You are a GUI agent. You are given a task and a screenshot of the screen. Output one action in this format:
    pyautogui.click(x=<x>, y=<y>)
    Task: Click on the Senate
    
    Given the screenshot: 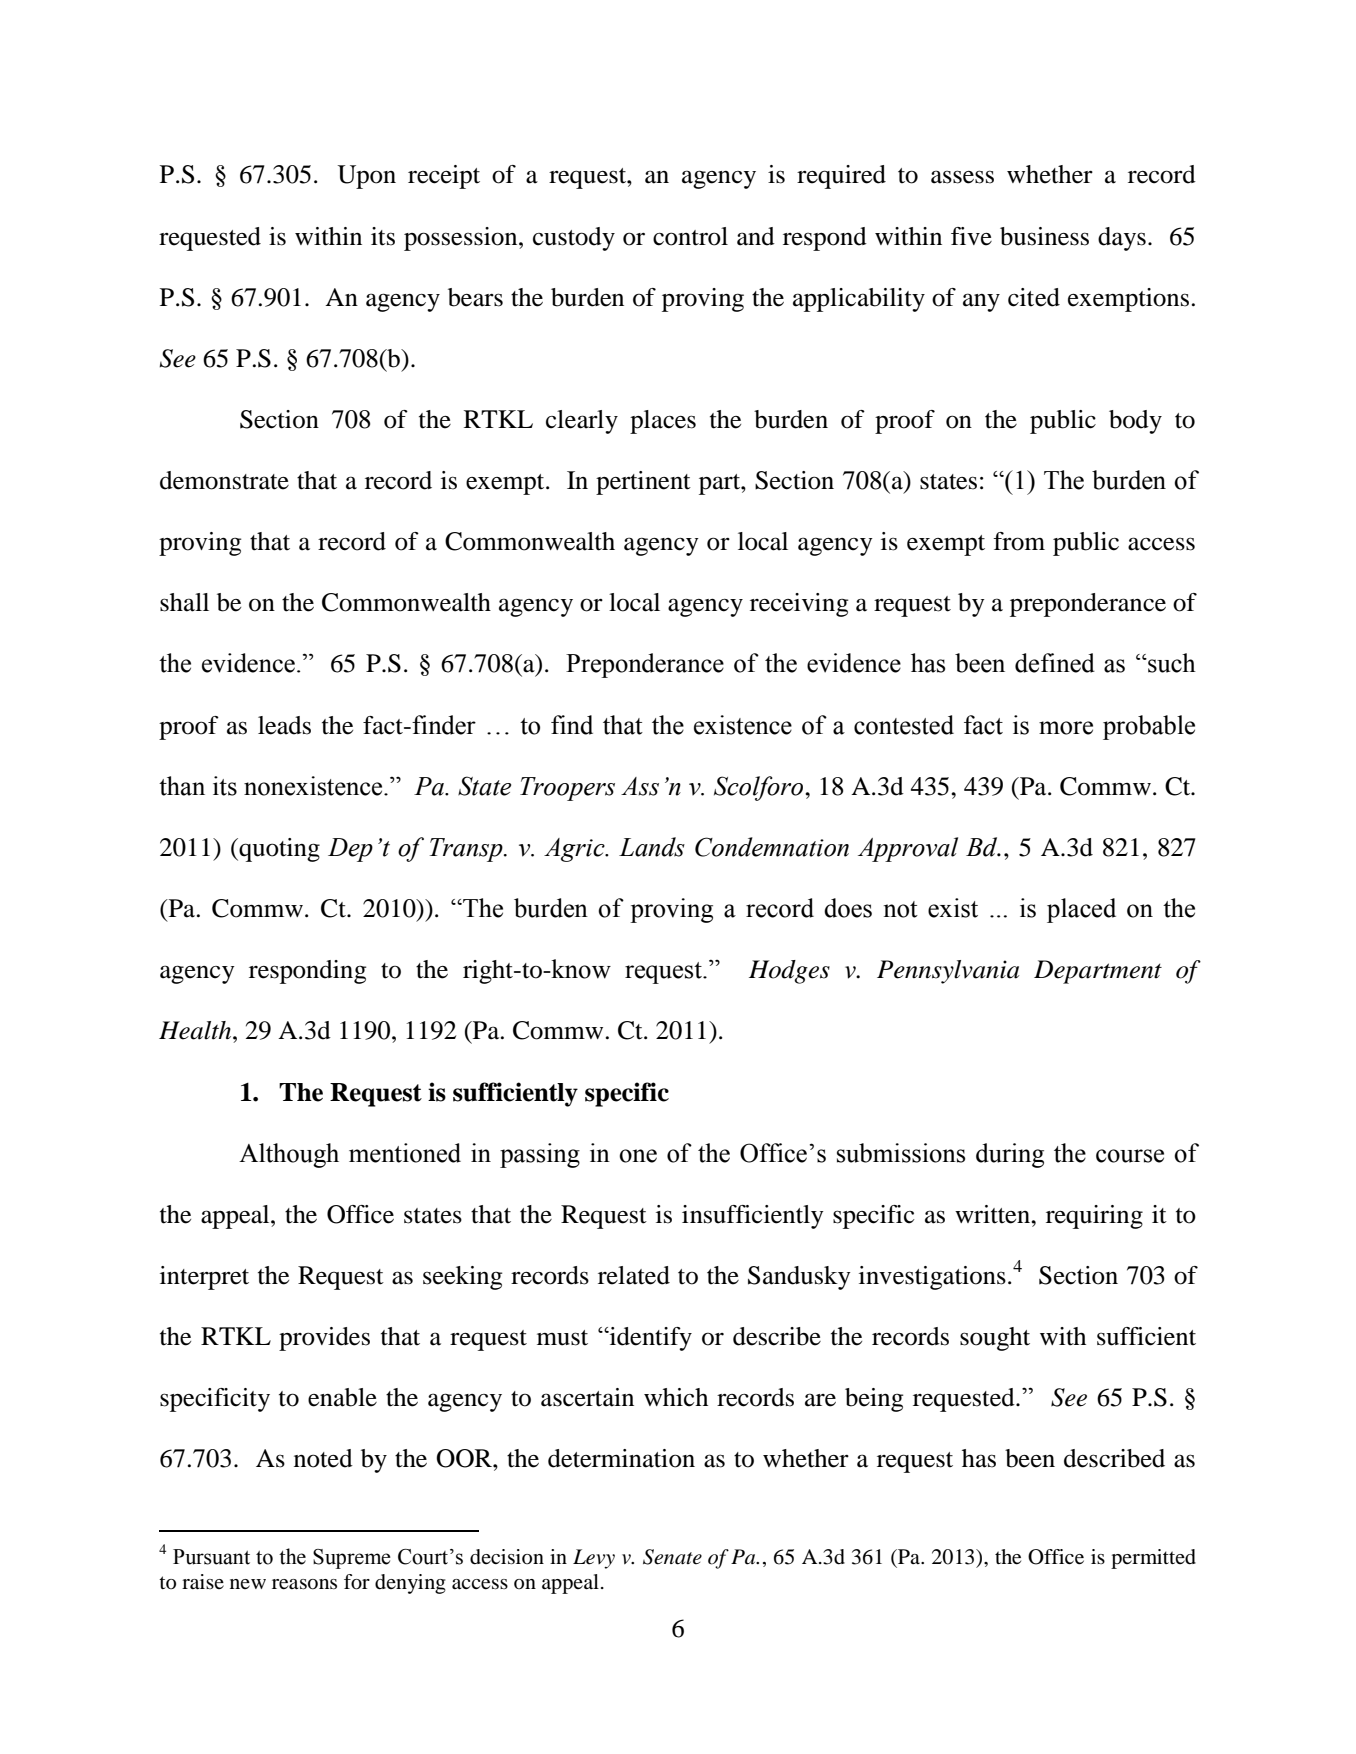 What is the action you would take?
    pyautogui.click(x=672, y=1557)
